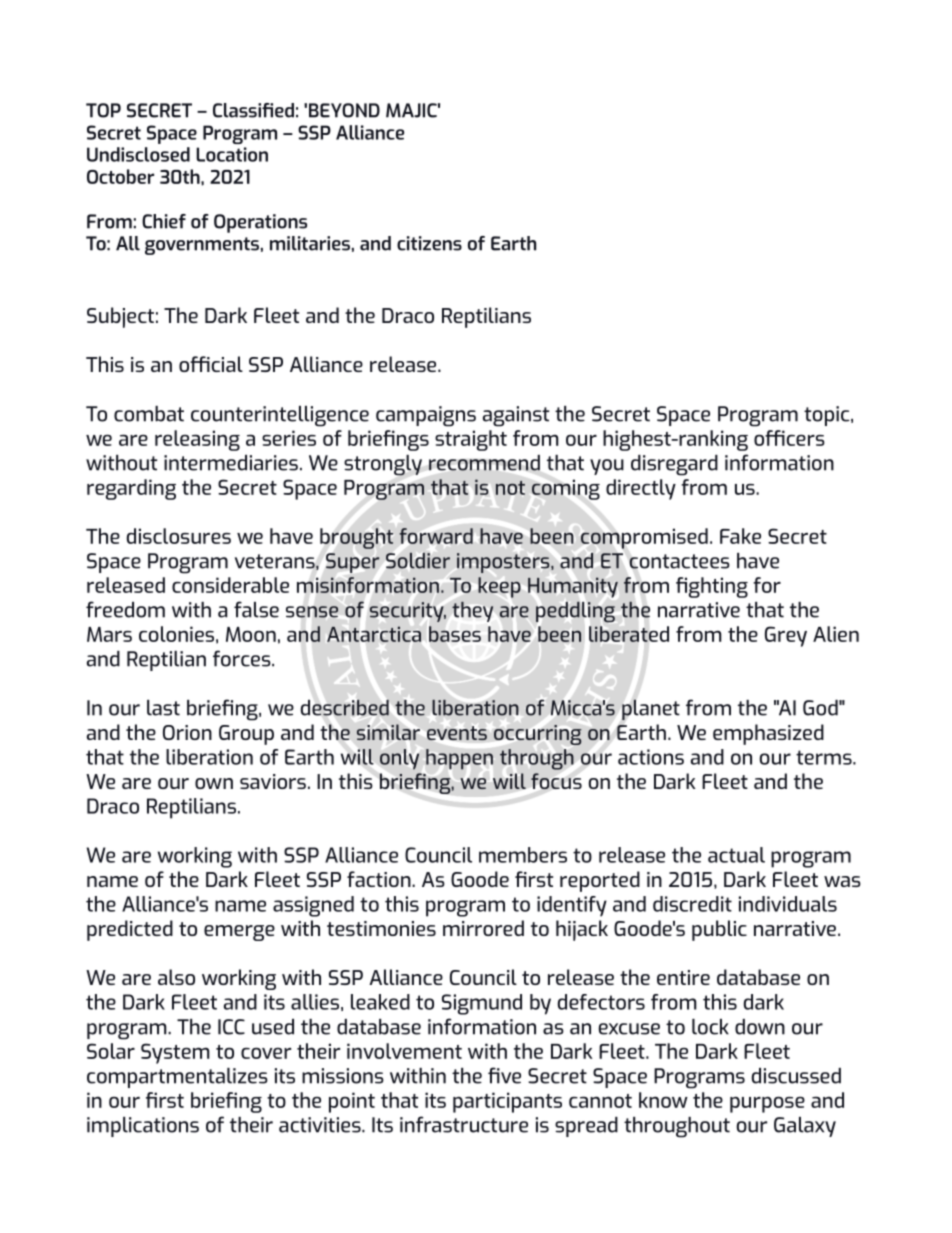 The height and width of the screenshot is (1233, 952). I want to click on they, so click(472, 611).
